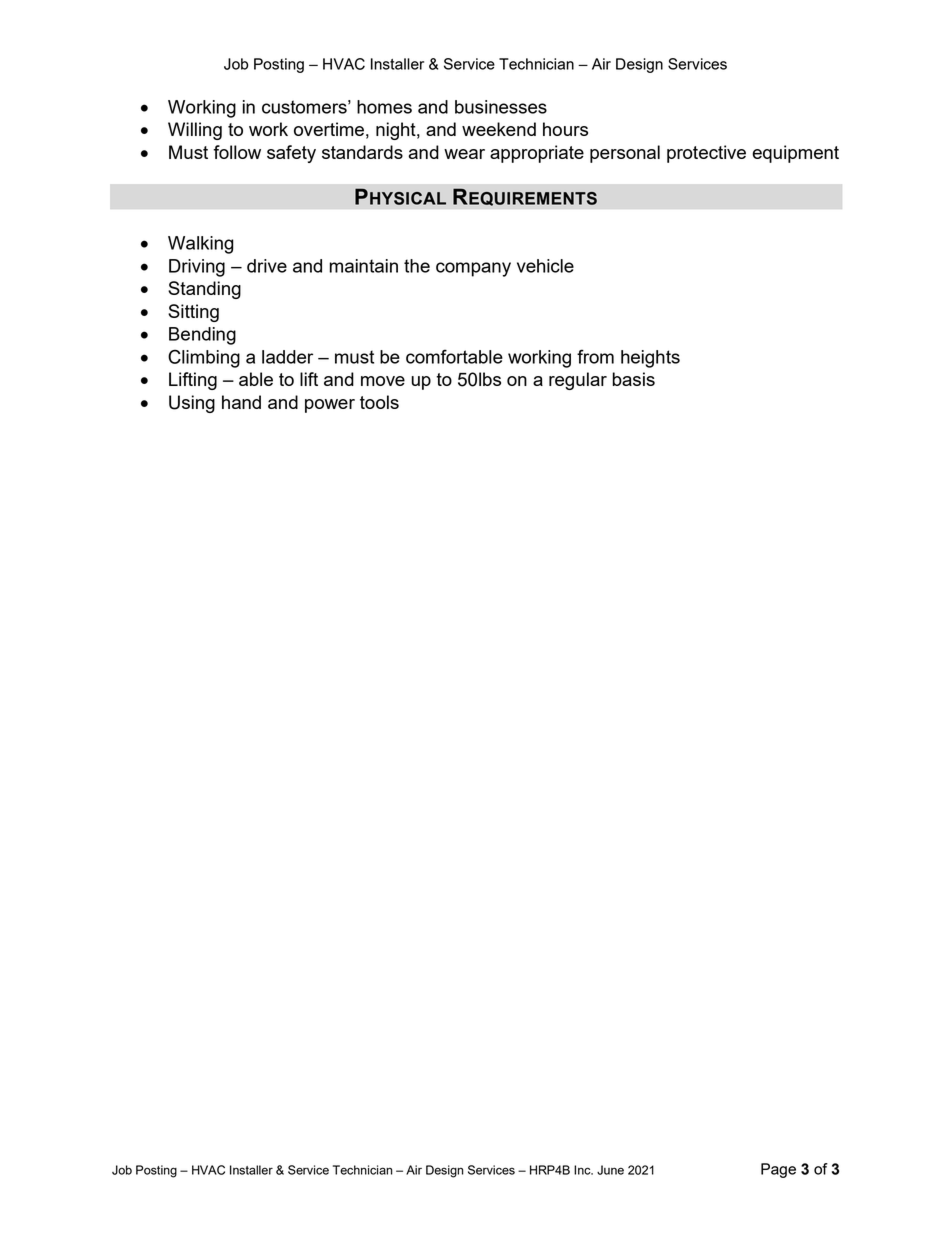 This screenshot has width=952, height=1233. What do you see at coordinates (706, 154) in the screenshot?
I see `protective` at bounding box center [706, 154].
